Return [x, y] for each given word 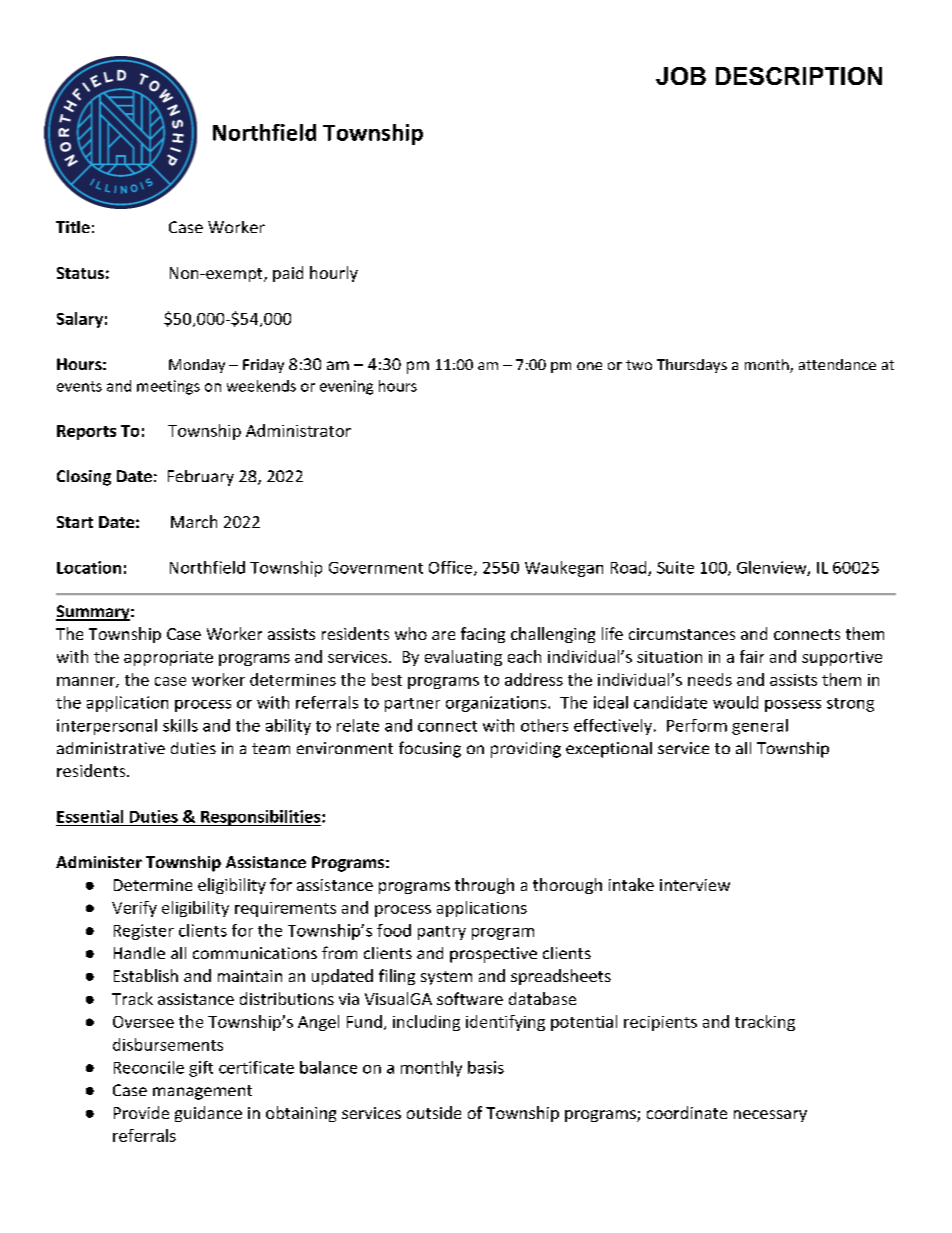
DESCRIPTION [799, 76]
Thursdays [692, 366]
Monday [197, 366]
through [484, 886]
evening [346, 387]
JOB [681, 76]
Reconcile [149, 1067]
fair [752, 656]
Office [452, 568]
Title [73, 227]
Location [89, 567]
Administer [99, 862]
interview [695, 885]
